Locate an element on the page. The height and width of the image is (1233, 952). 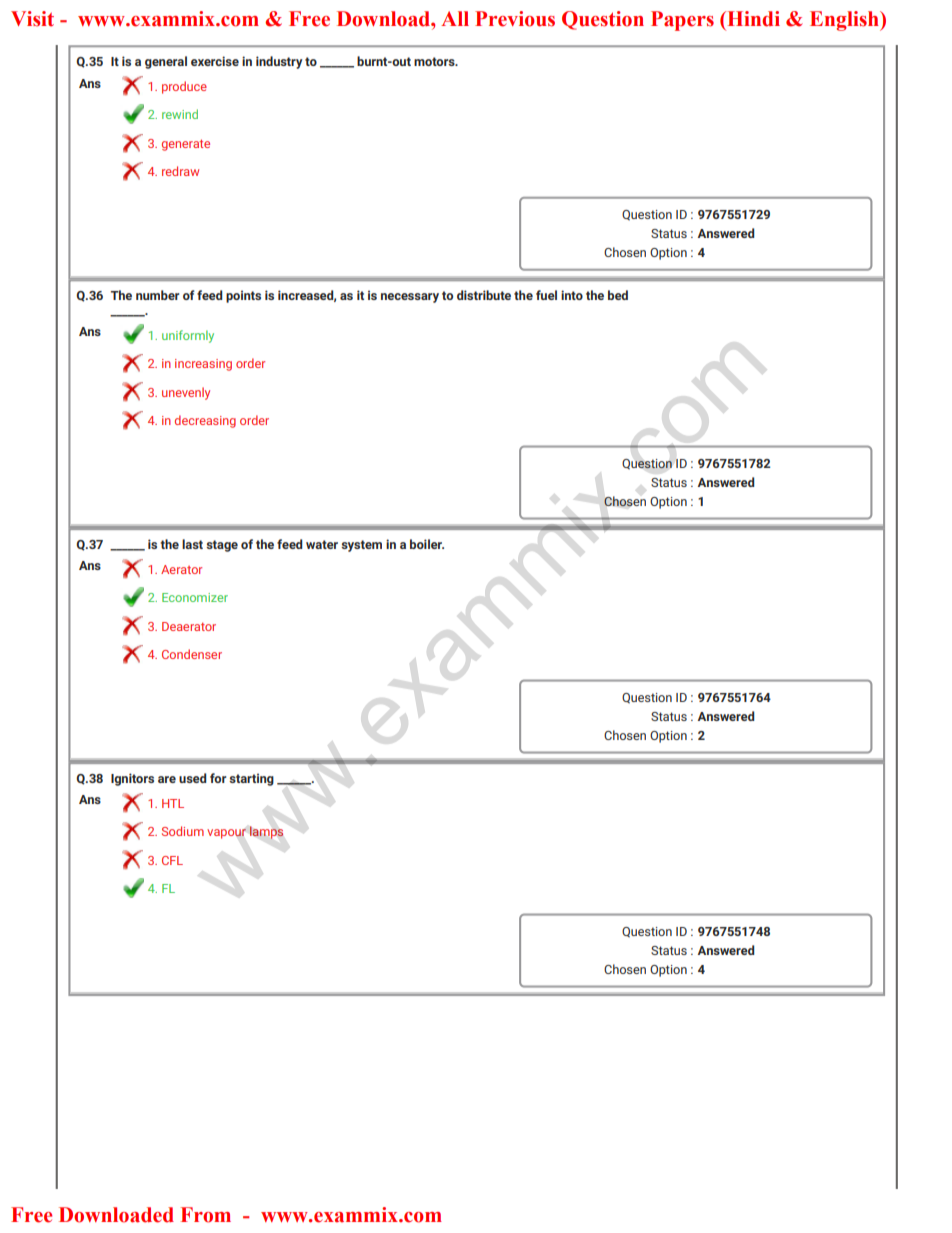
motors is located at coordinates (435, 61).
